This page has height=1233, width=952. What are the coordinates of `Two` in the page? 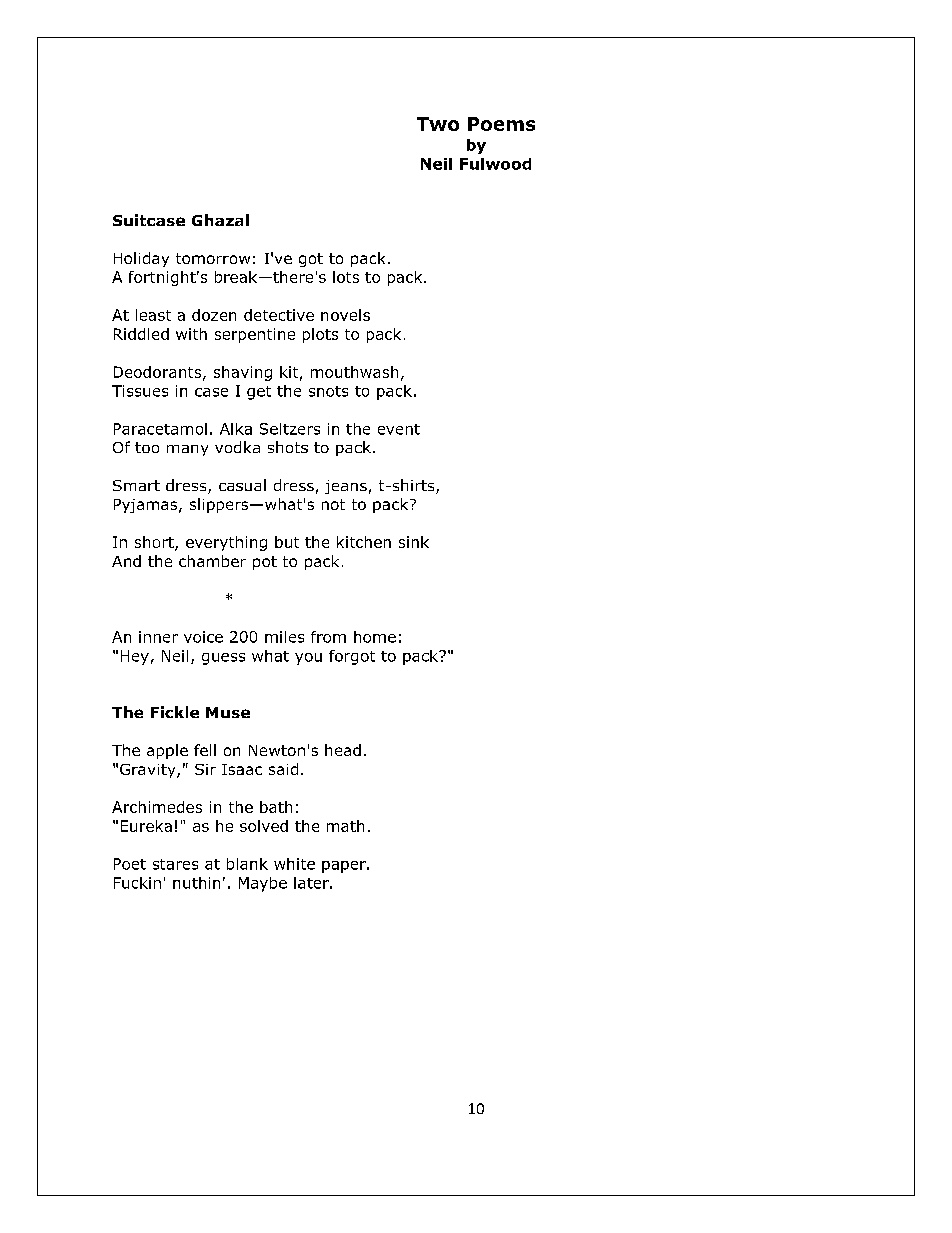 It's located at (438, 124).
